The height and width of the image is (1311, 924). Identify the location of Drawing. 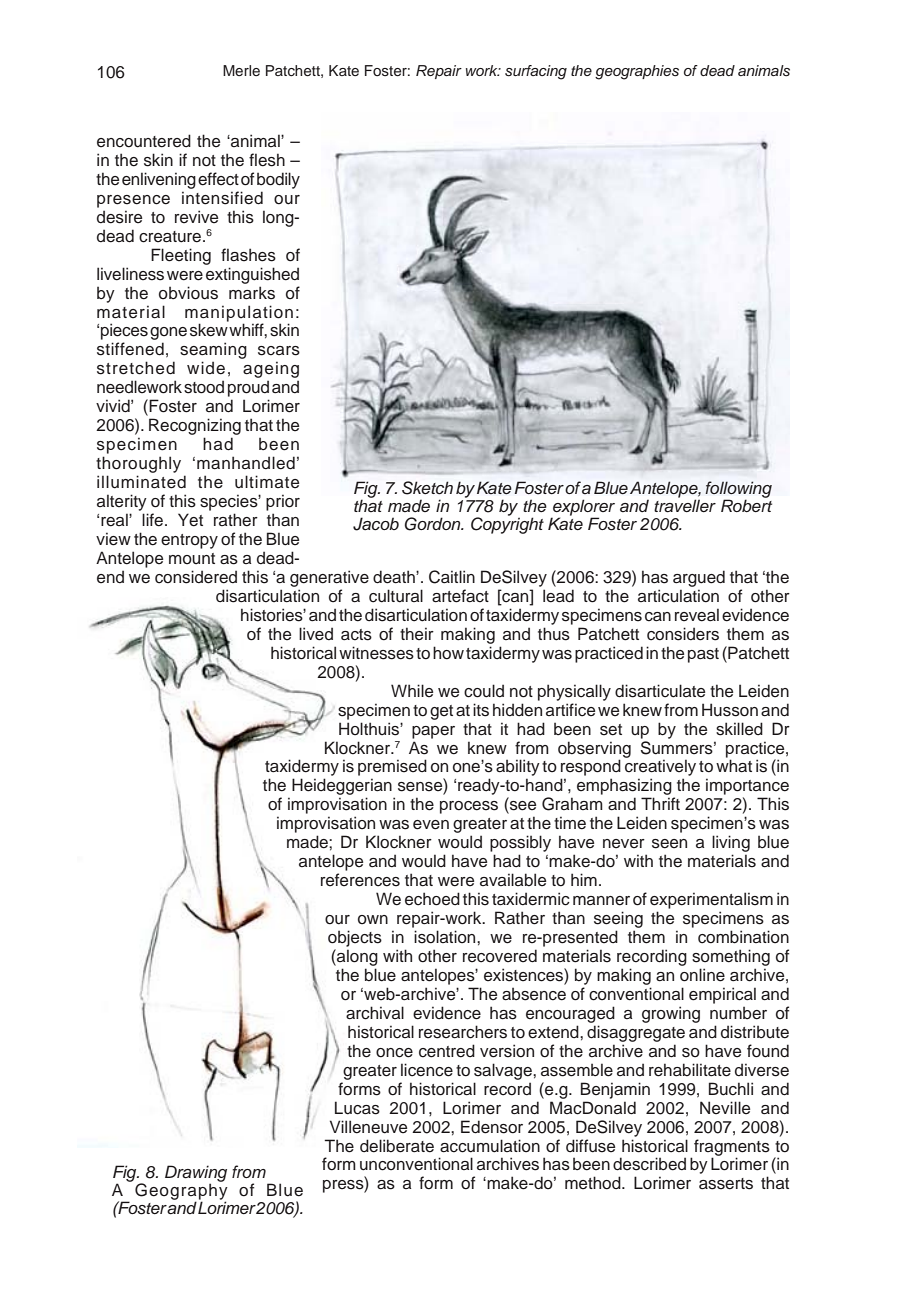
(196, 1174).
